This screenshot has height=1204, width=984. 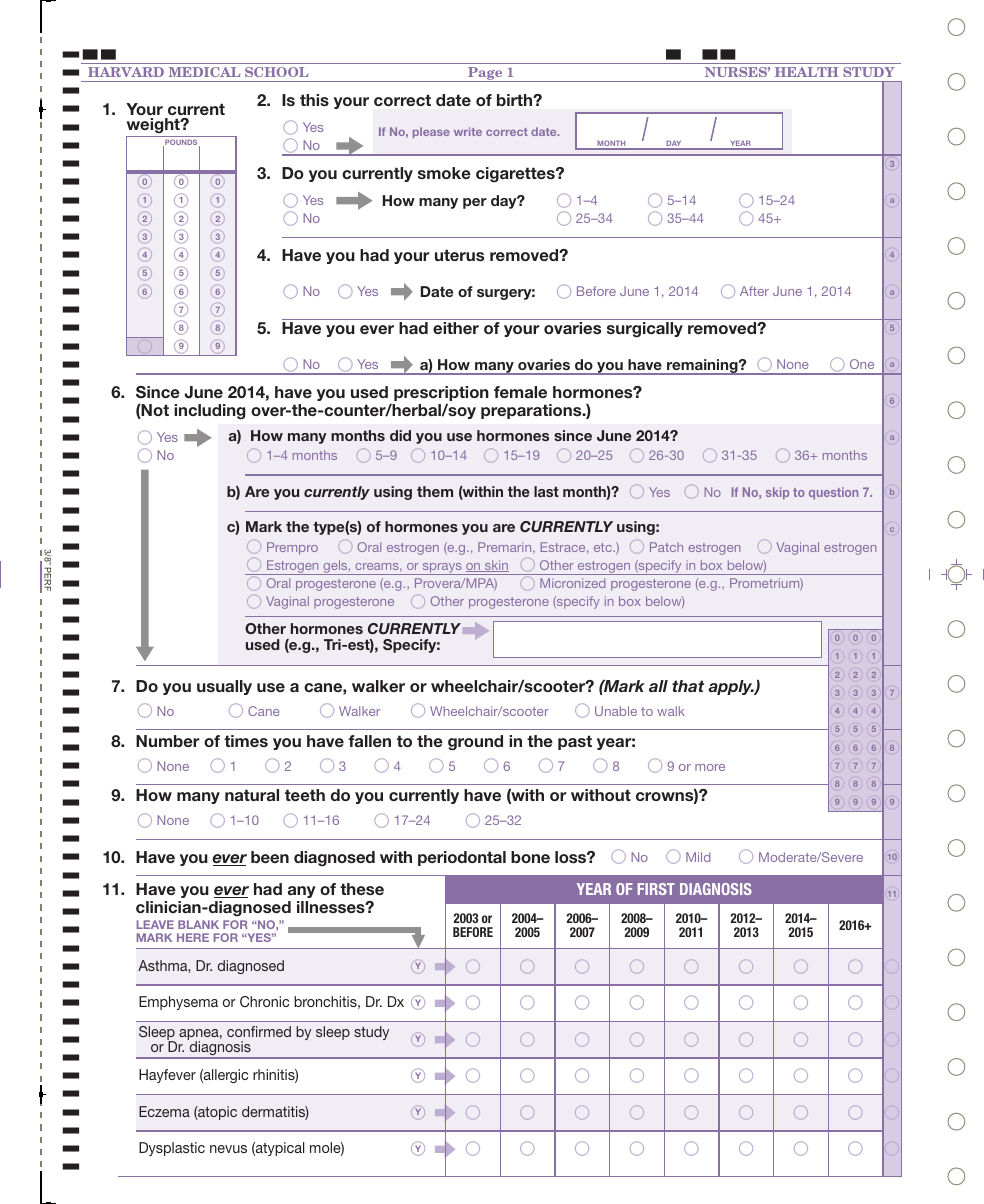 What do you see at coordinates (209, 412) in the screenshot?
I see `including` at bounding box center [209, 412].
